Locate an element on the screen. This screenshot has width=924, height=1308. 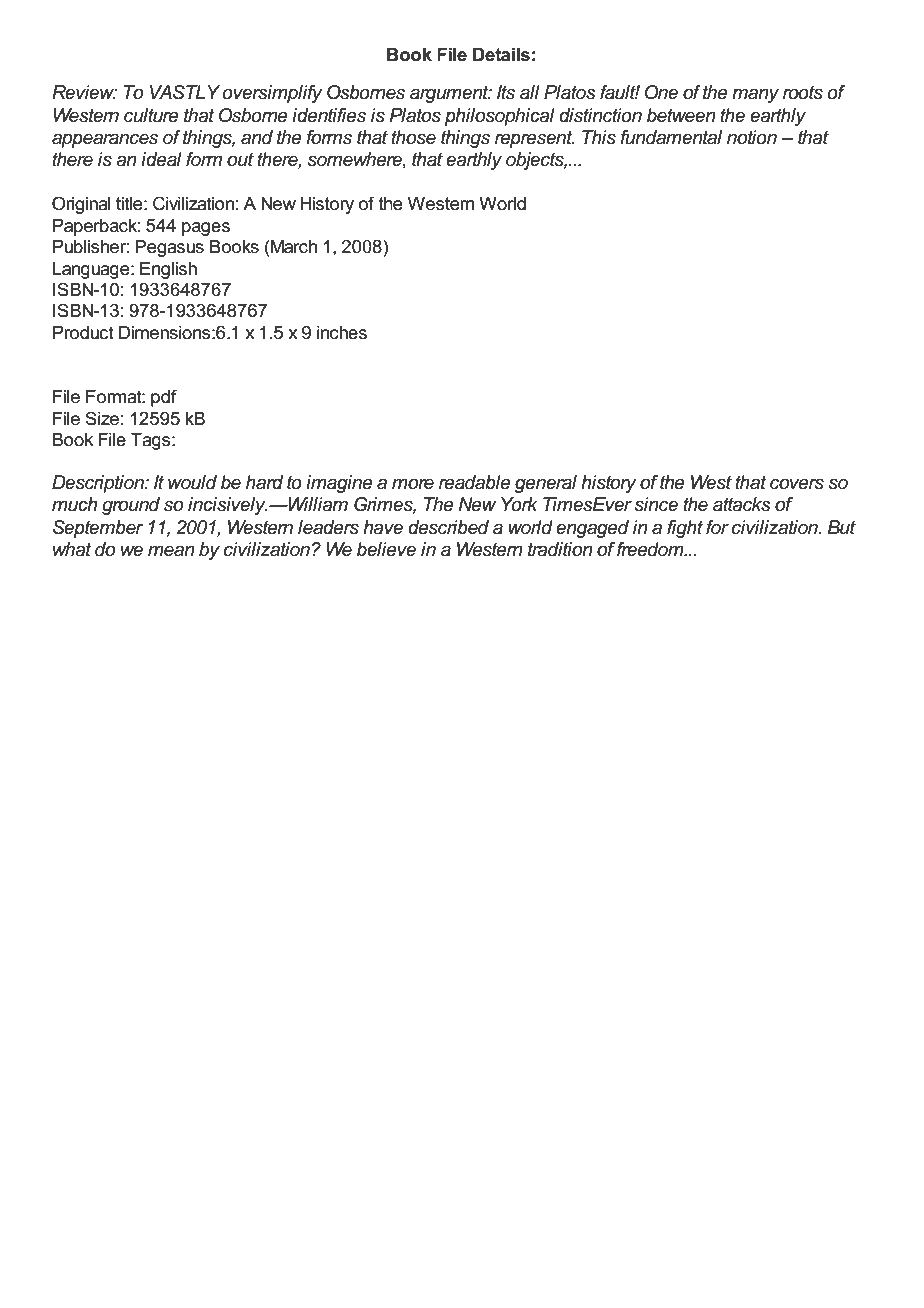
mean is located at coordinates (171, 551).
